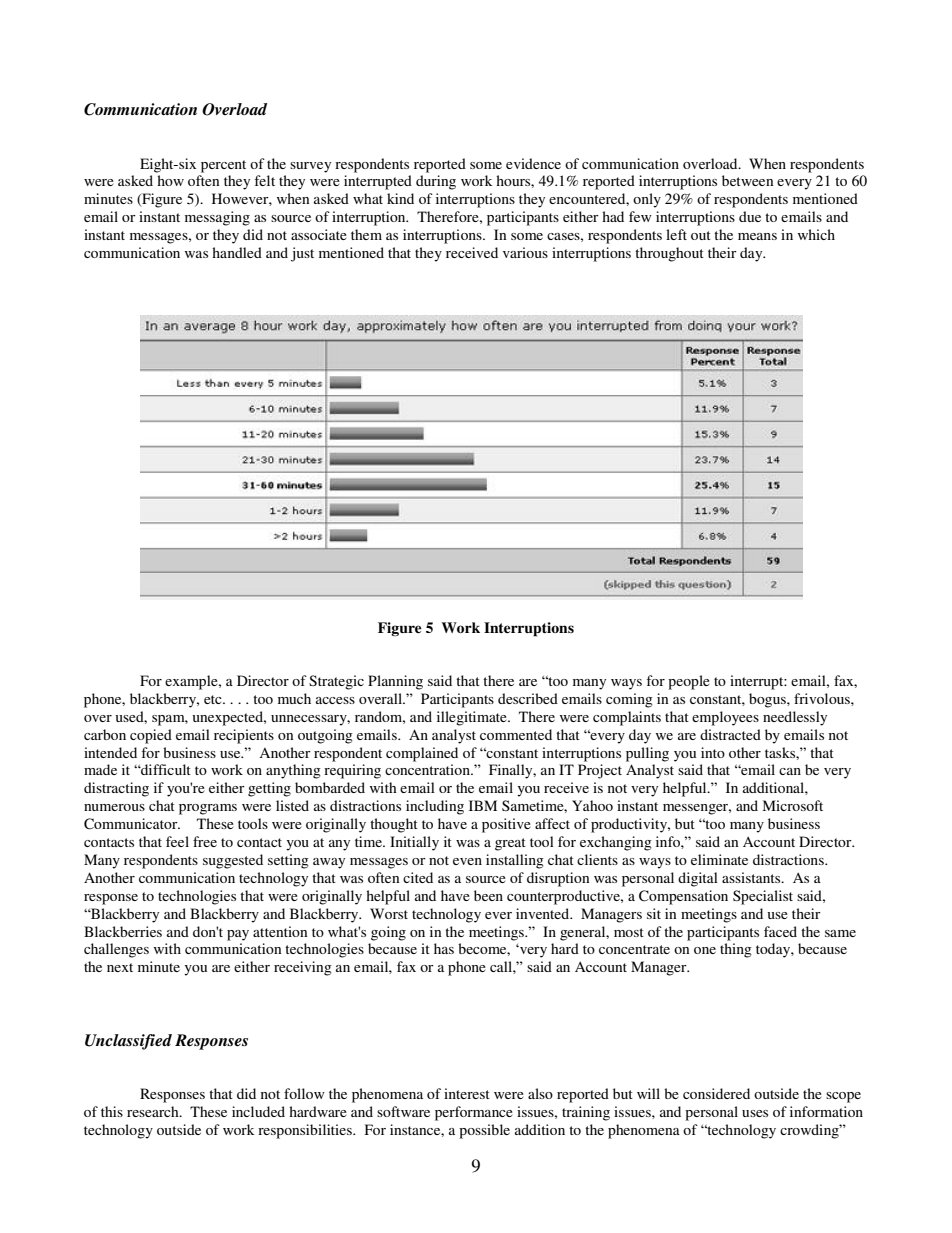 This page has height=1233, width=952. I want to click on various, so click(525, 252).
